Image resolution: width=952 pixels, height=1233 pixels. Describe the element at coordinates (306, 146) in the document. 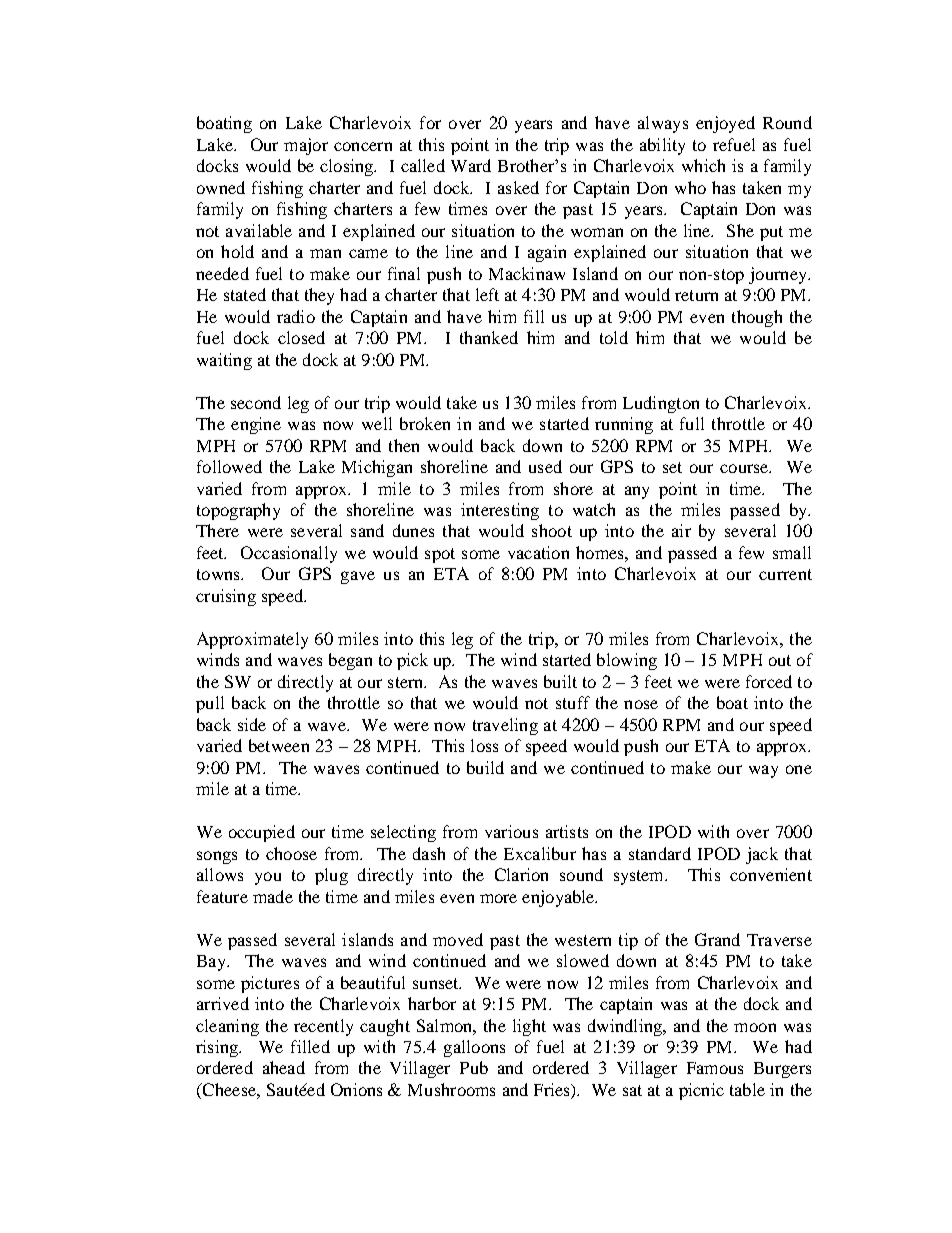

I see `major` at that location.
